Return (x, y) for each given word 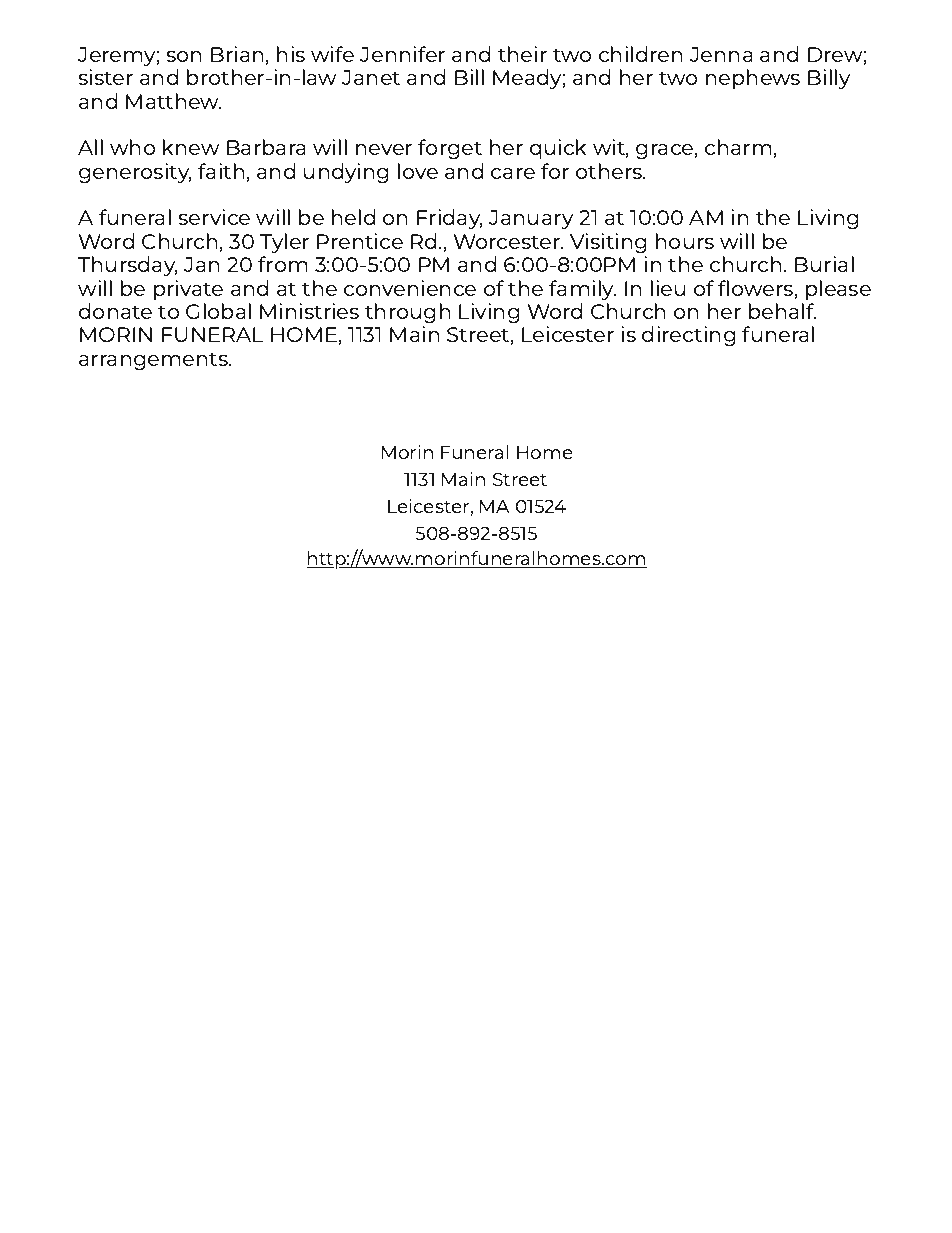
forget (450, 149)
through (407, 313)
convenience (410, 288)
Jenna (721, 54)
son (183, 56)
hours (685, 241)
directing (689, 336)
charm (738, 147)
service (214, 217)
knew (191, 147)
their (522, 54)
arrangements (154, 361)
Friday (450, 219)
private (188, 290)
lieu (668, 288)
